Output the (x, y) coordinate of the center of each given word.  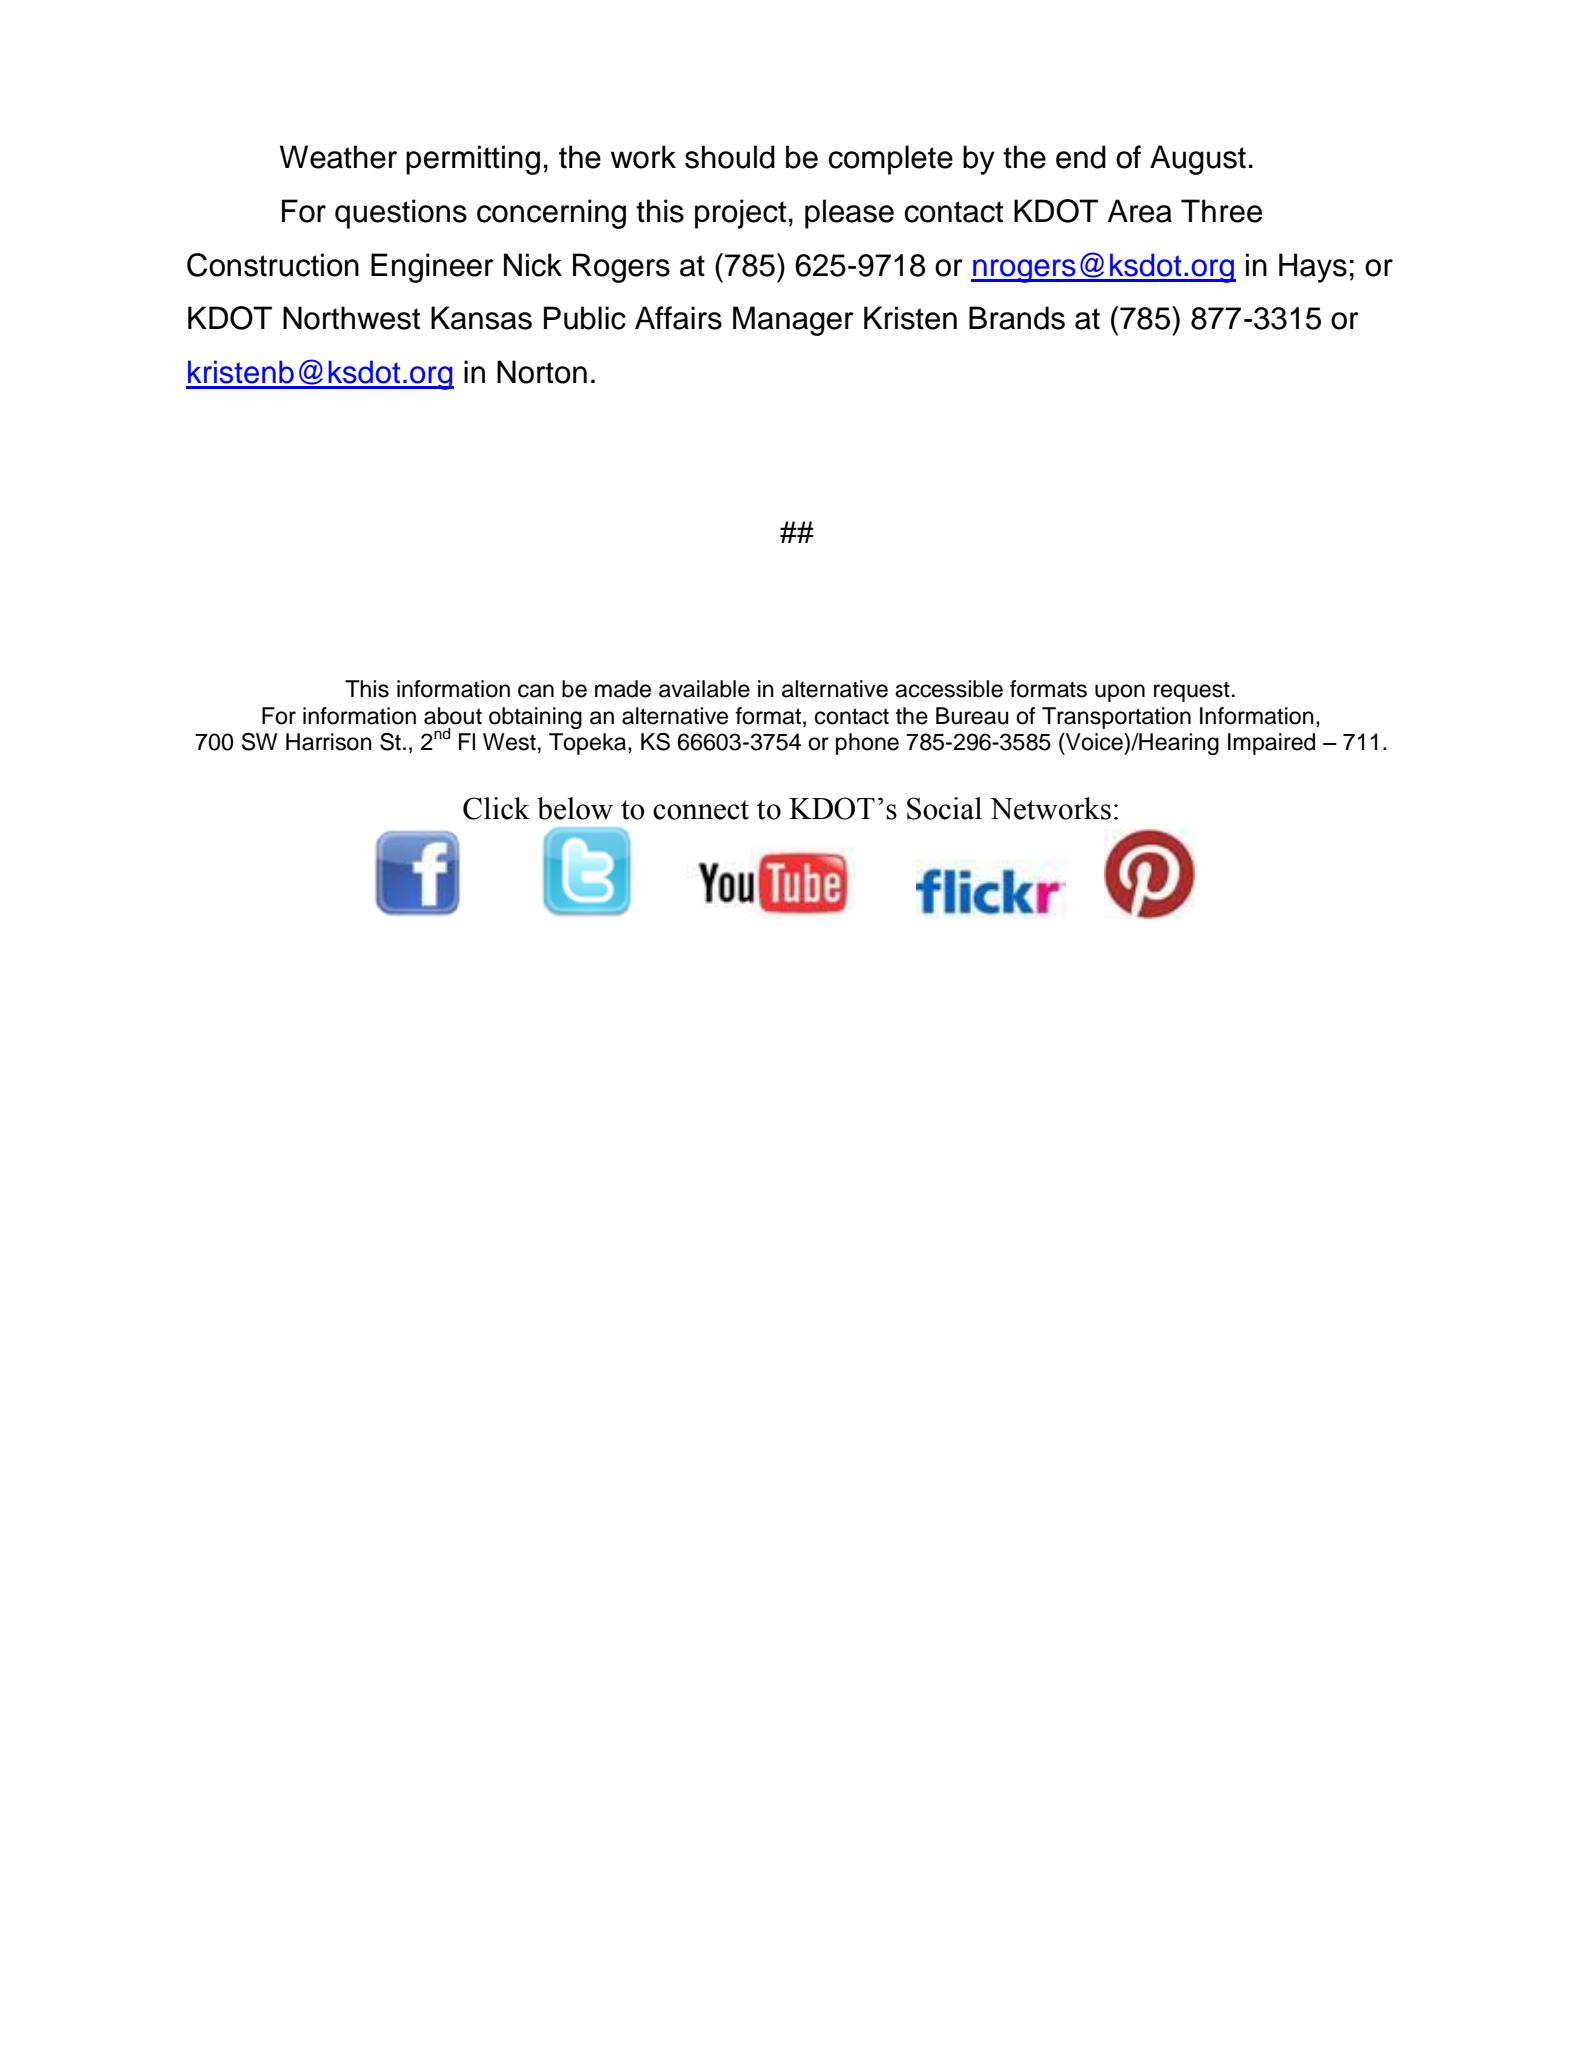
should (730, 157)
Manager (793, 321)
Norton (542, 372)
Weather (338, 157)
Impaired (1271, 744)
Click (496, 808)
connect (701, 810)
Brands (1017, 318)
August (1198, 160)
